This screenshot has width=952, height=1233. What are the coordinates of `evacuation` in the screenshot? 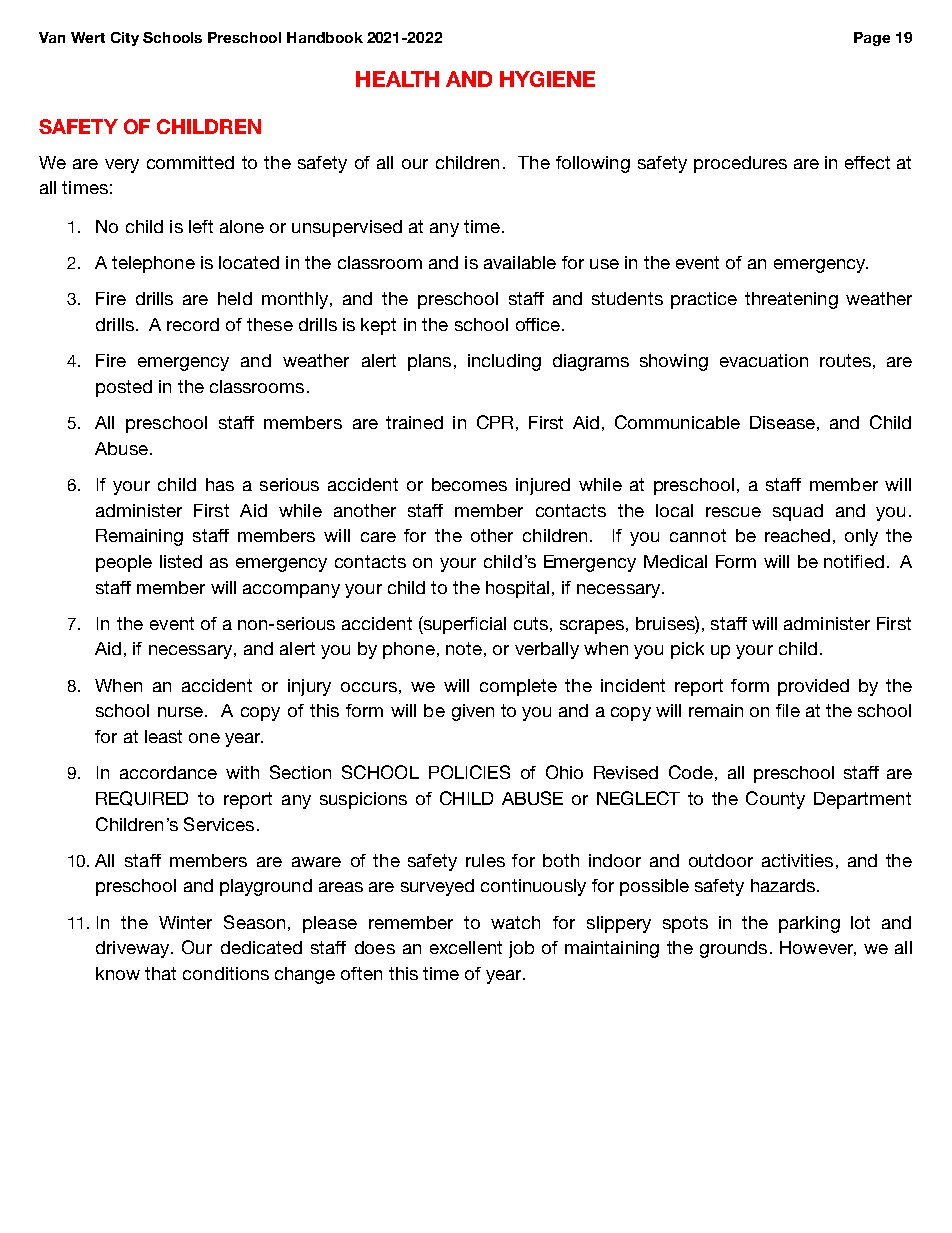 It's located at (764, 360).
